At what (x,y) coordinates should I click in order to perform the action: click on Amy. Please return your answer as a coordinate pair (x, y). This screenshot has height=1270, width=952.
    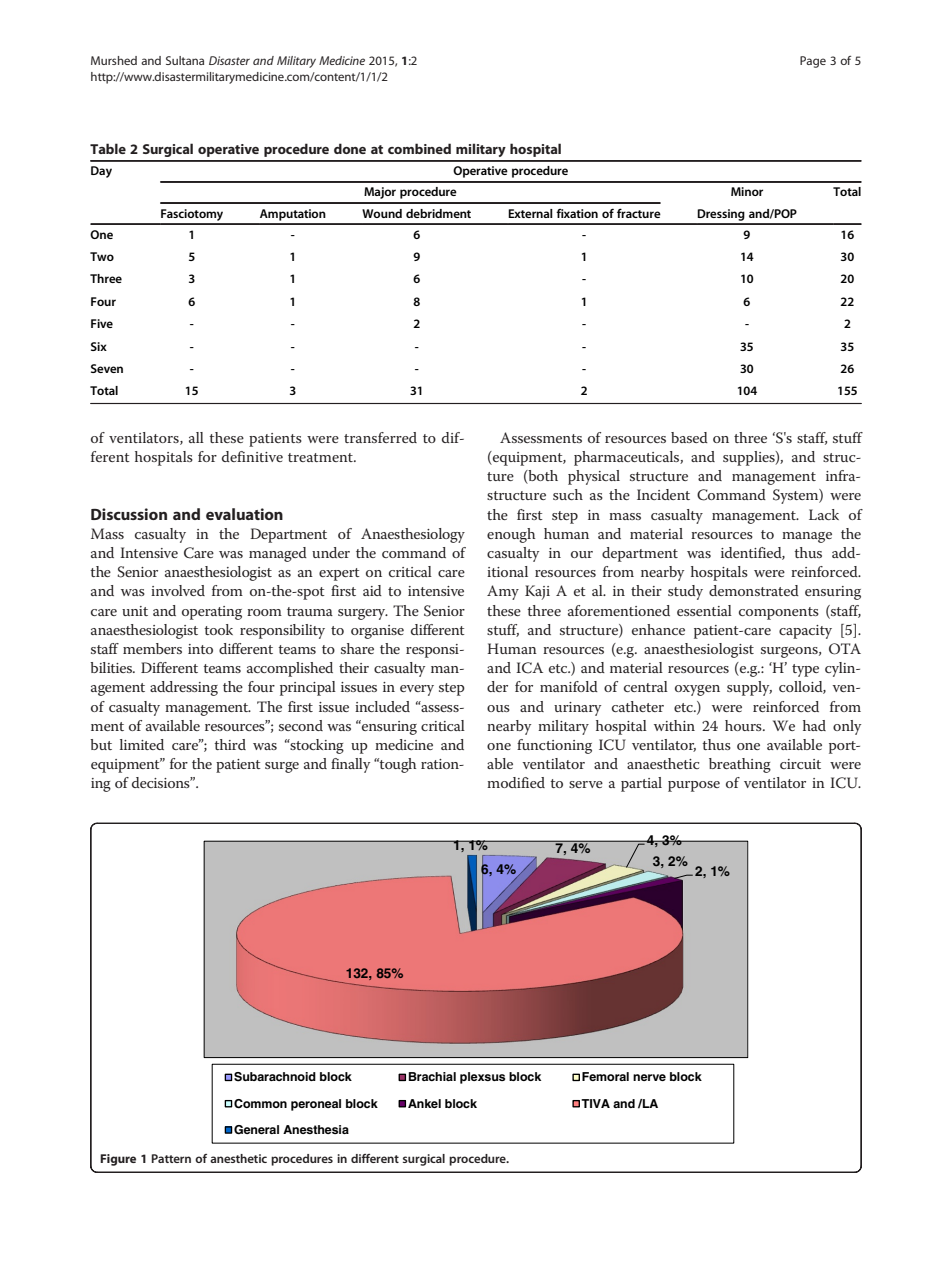
    Looking at the image, I should click on (503, 592).
